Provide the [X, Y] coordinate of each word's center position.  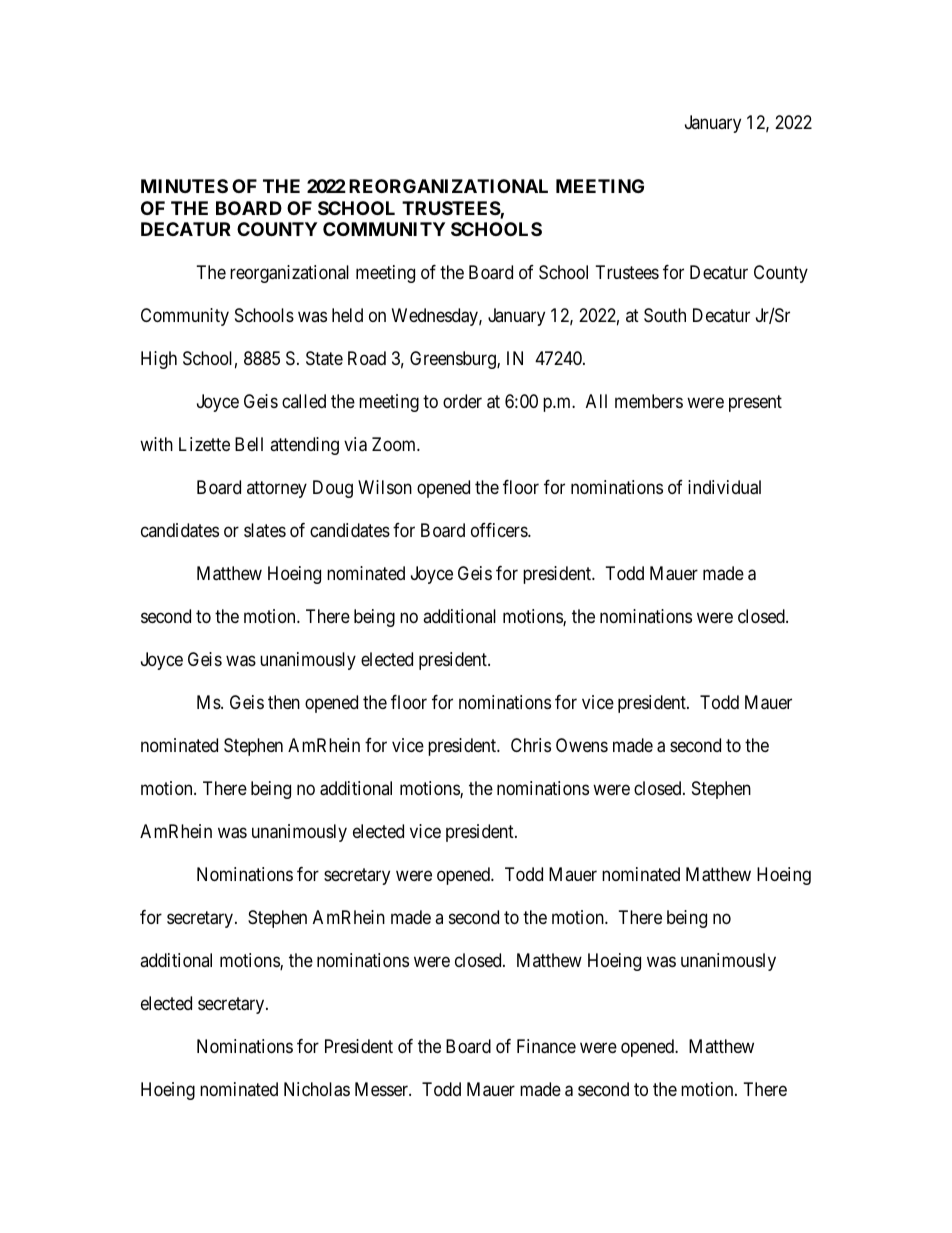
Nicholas [317, 1089]
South [665, 315]
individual [724, 487]
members [649, 401]
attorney [277, 489]
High [159, 360]
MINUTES [184, 186]
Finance [546, 1046]
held [347, 315]
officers [500, 530]
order [462, 401]
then [284, 702]
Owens [582, 745]
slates [265, 530]
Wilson [385, 487]
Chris [531, 745]
